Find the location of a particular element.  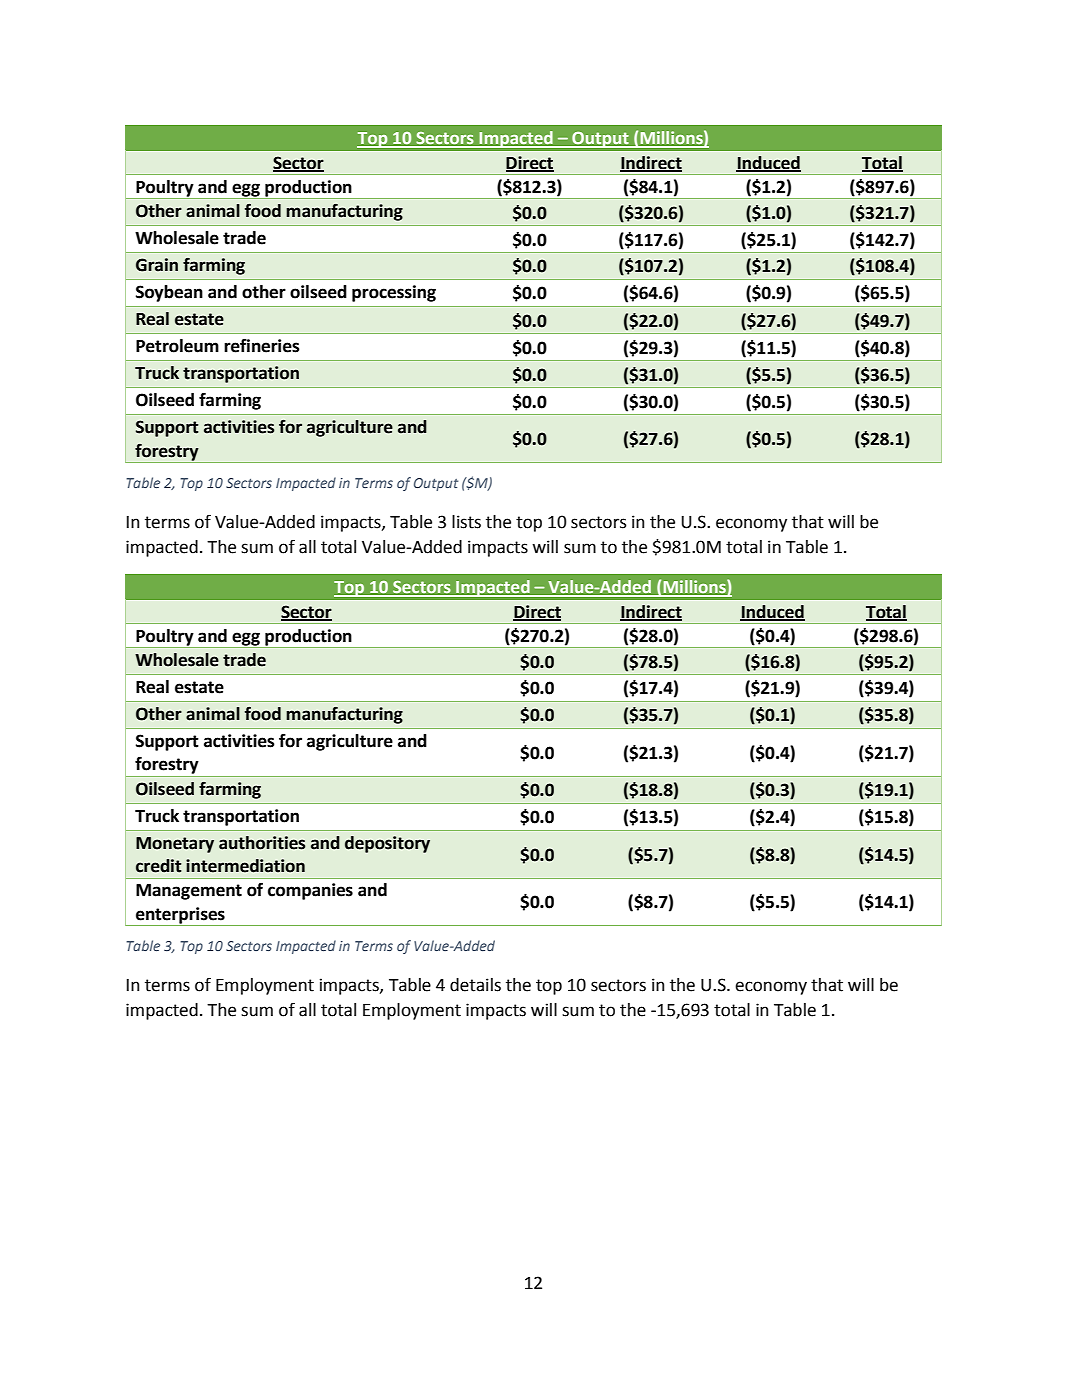

enterprises is located at coordinates (180, 916).
